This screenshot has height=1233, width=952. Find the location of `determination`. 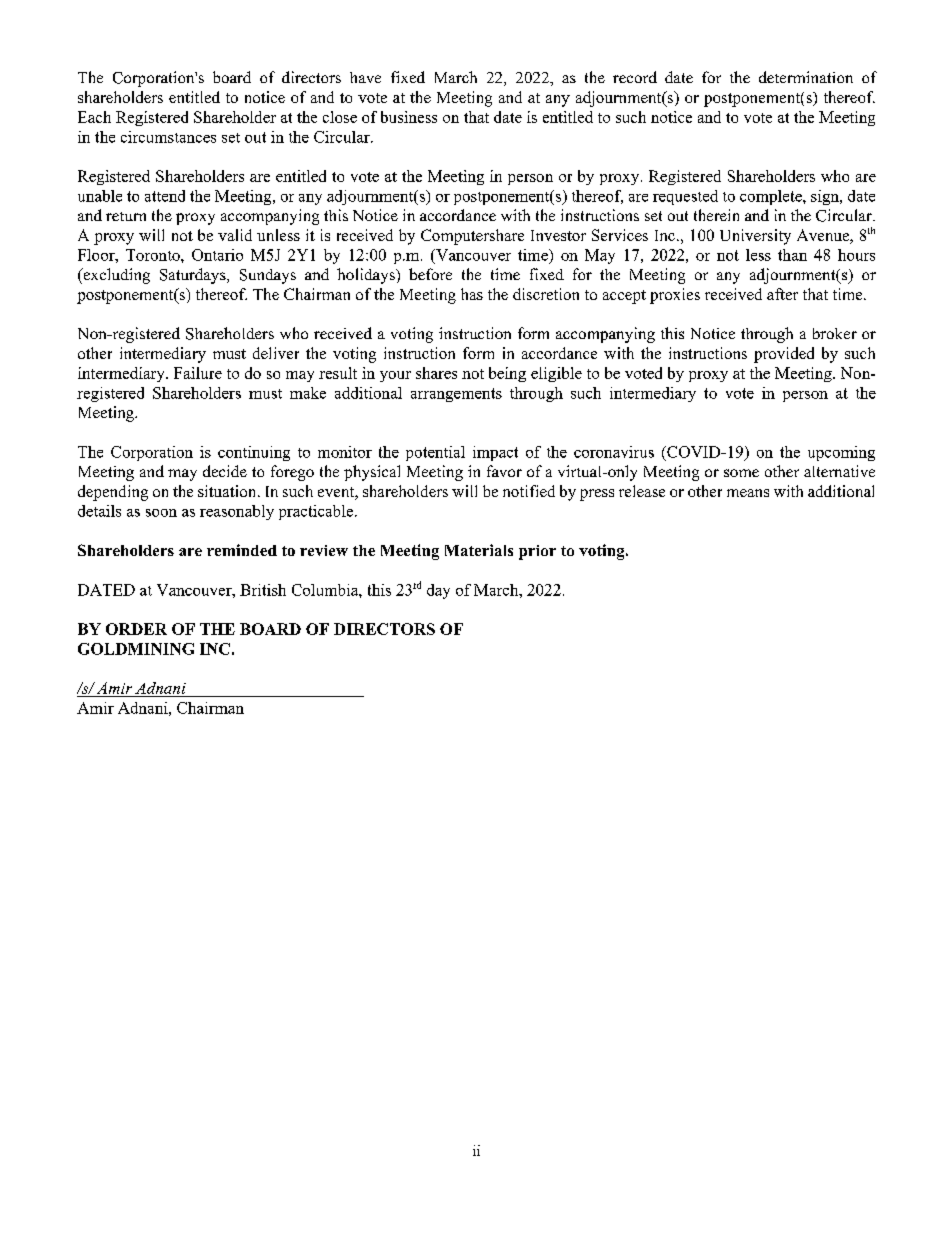

determination is located at coordinates (806, 77).
